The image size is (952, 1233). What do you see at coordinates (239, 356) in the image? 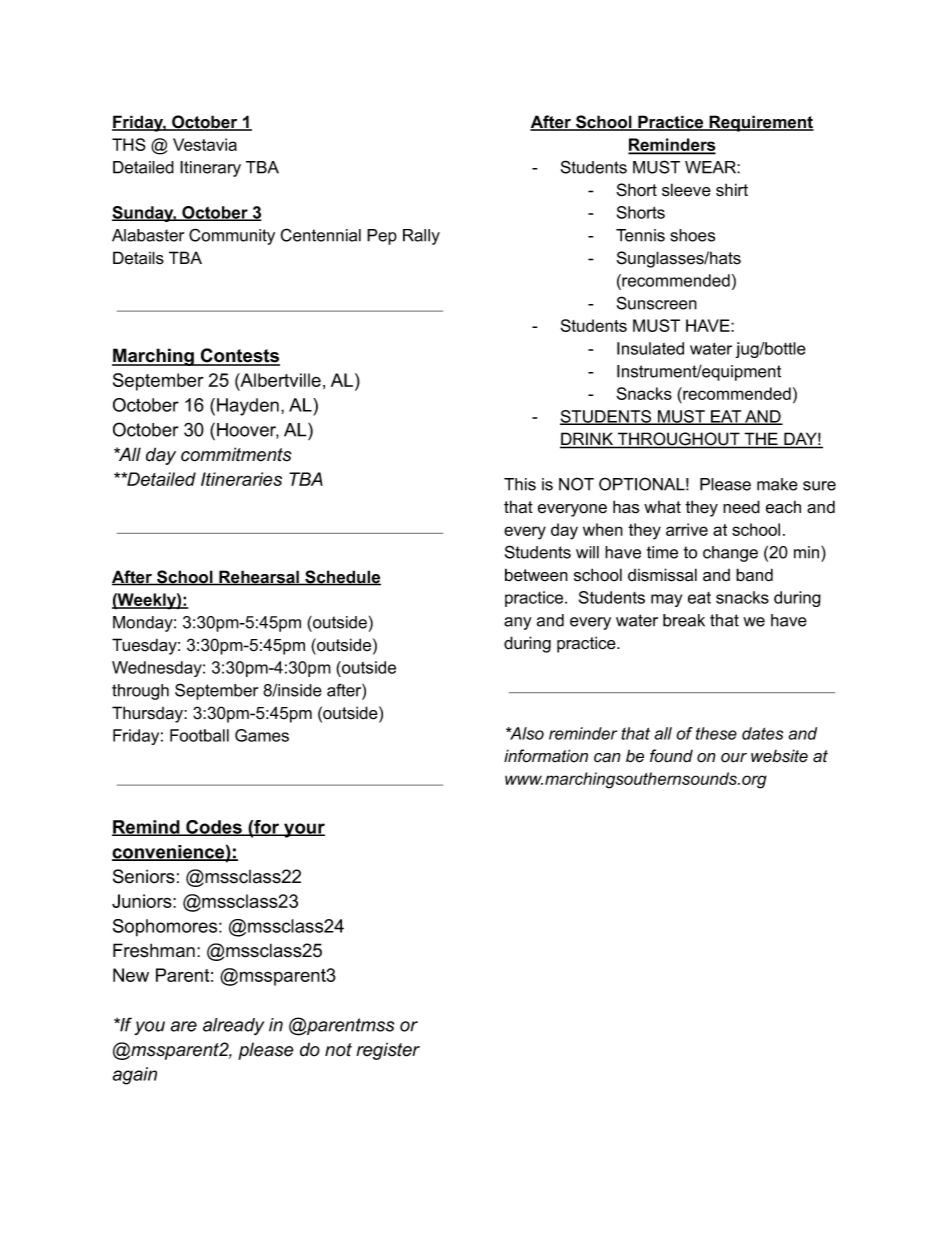
I see `Contests` at bounding box center [239, 356].
